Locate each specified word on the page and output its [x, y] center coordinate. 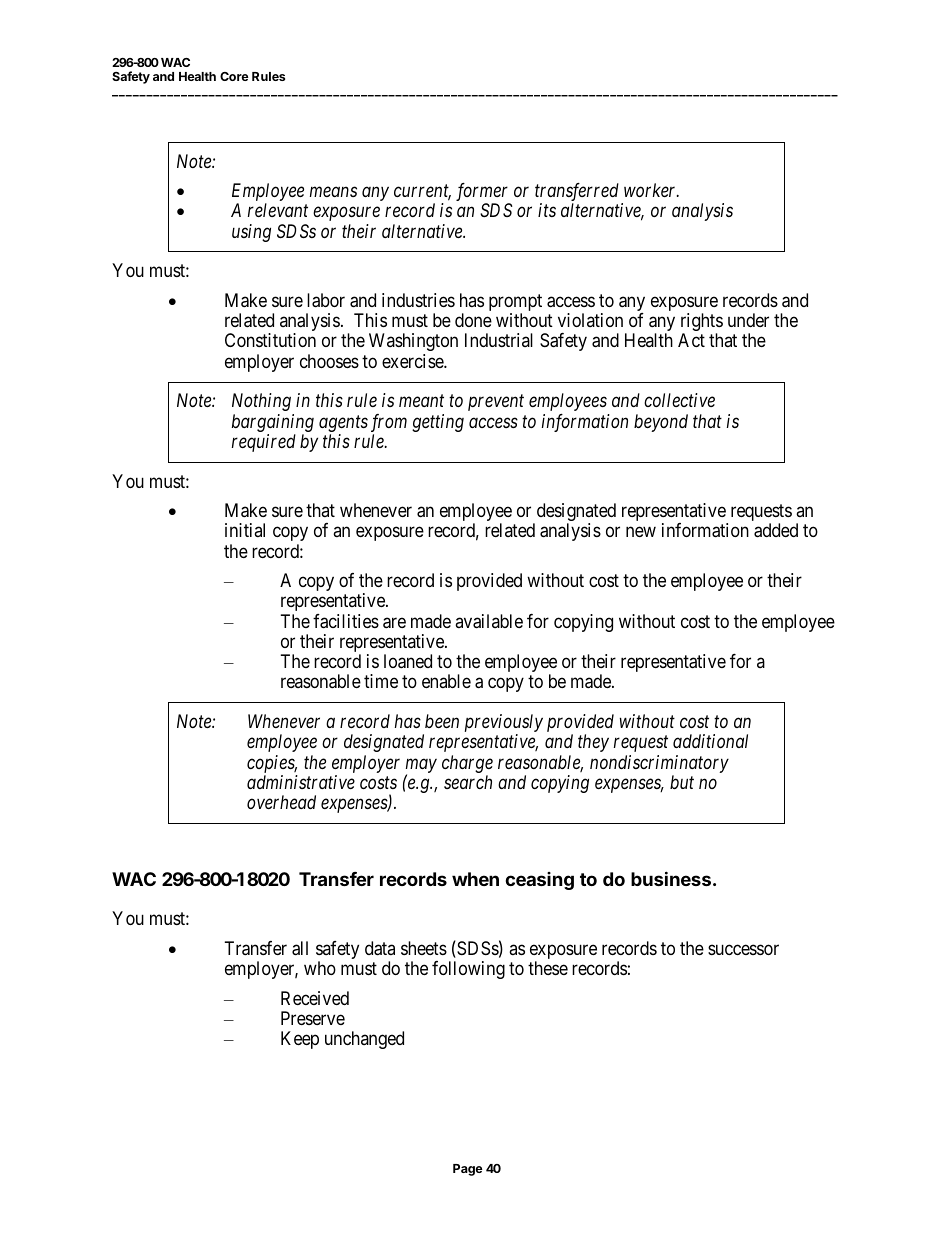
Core [234, 76]
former [483, 193]
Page [468, 1170]
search [468, 782]
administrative [301, 782]
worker [651, 190]
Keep [300, 1040]
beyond [661, 423]
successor [743, 949]
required [264, 443]
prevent [496, 403]
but [682, 782]
